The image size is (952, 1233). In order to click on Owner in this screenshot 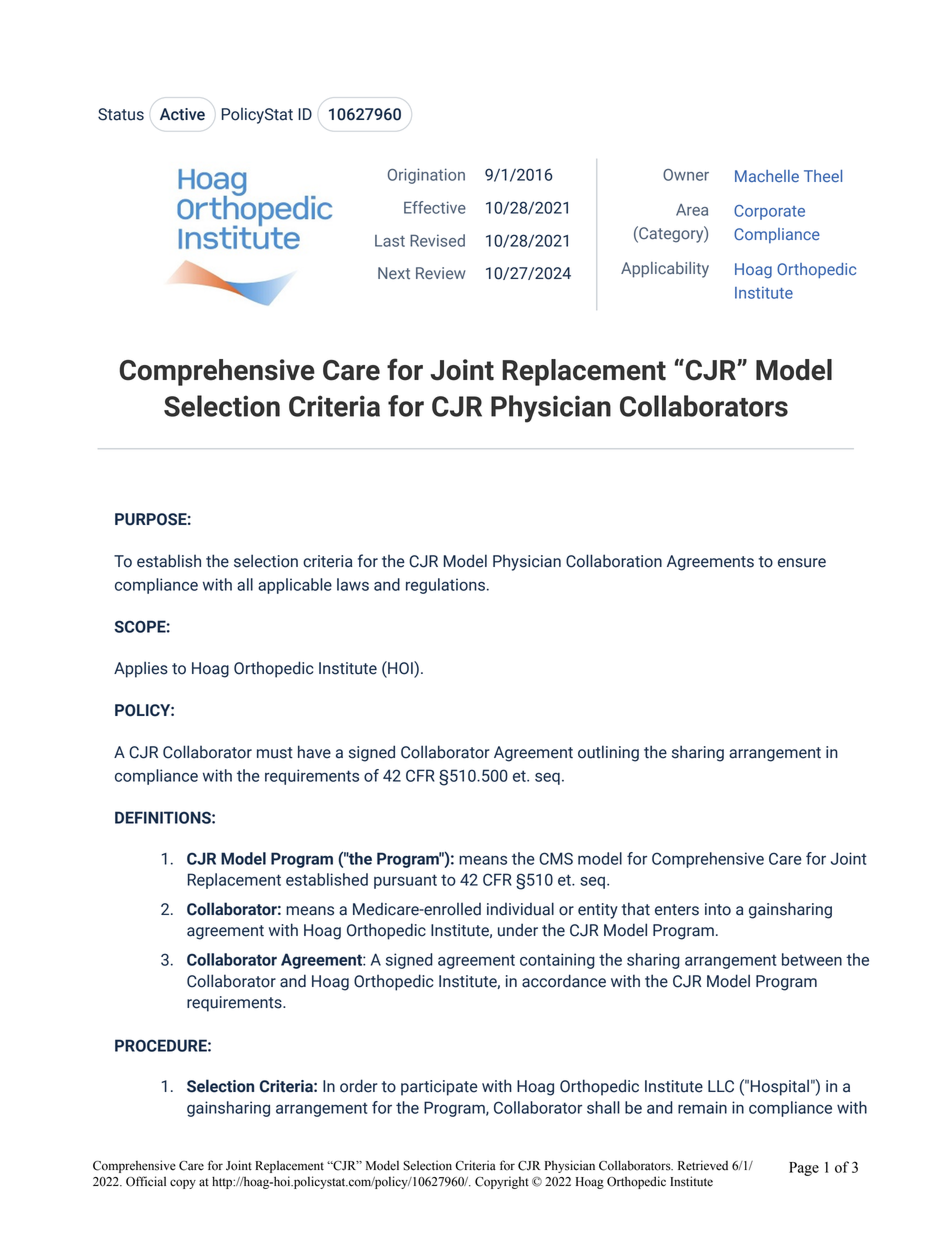, I will do `click(686, 175)`.
